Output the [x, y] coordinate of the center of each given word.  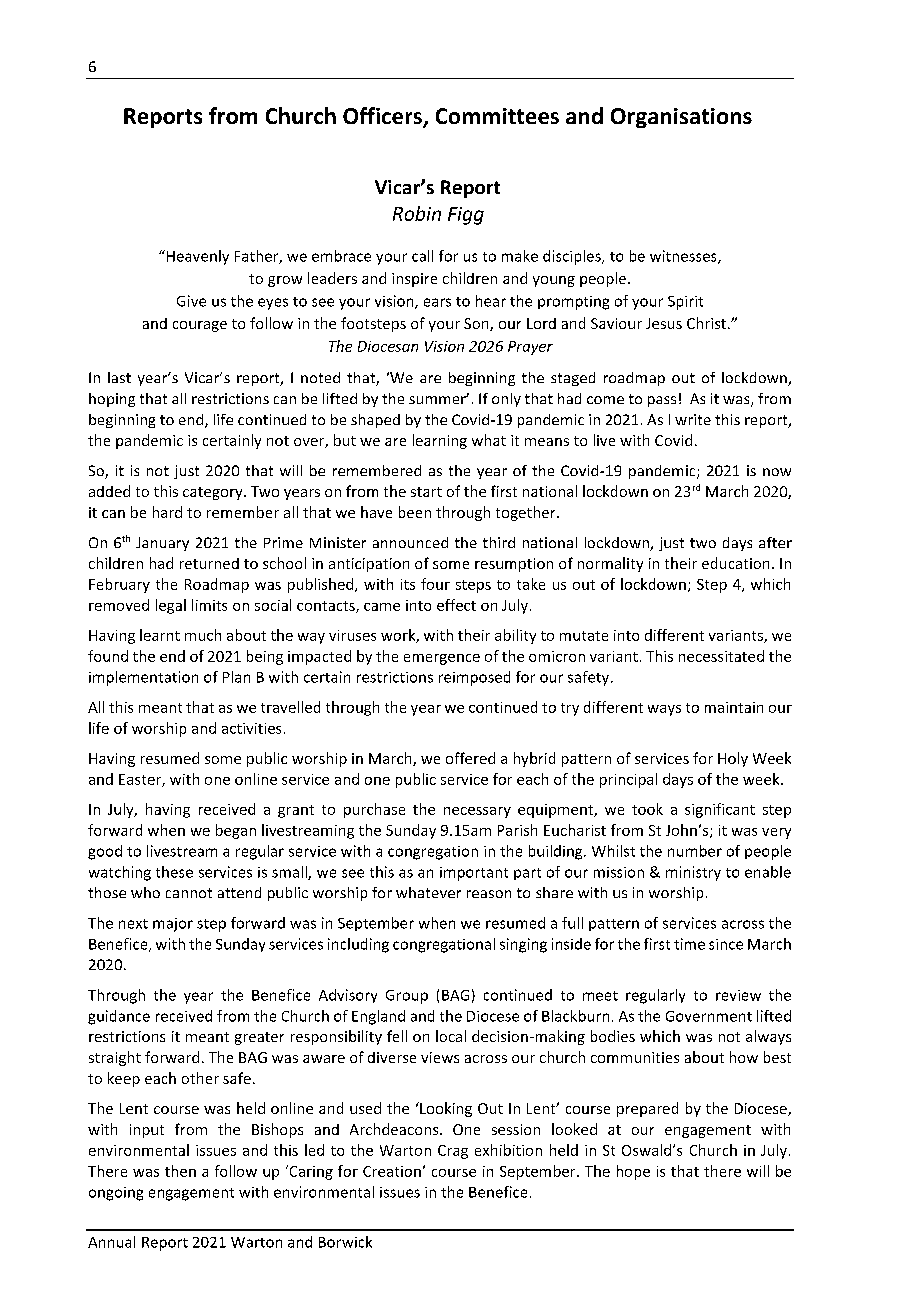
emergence [442, 659]
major [173, 925]
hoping [112, 400]
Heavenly [196, 257]
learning [440, 441]
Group [407, 997]
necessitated [721, 656]
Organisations [681, 118]
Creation [392, 1171]
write [693, 419]
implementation [143, 678]
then [180, 1171]
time [689, 944]
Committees [497, 116]
